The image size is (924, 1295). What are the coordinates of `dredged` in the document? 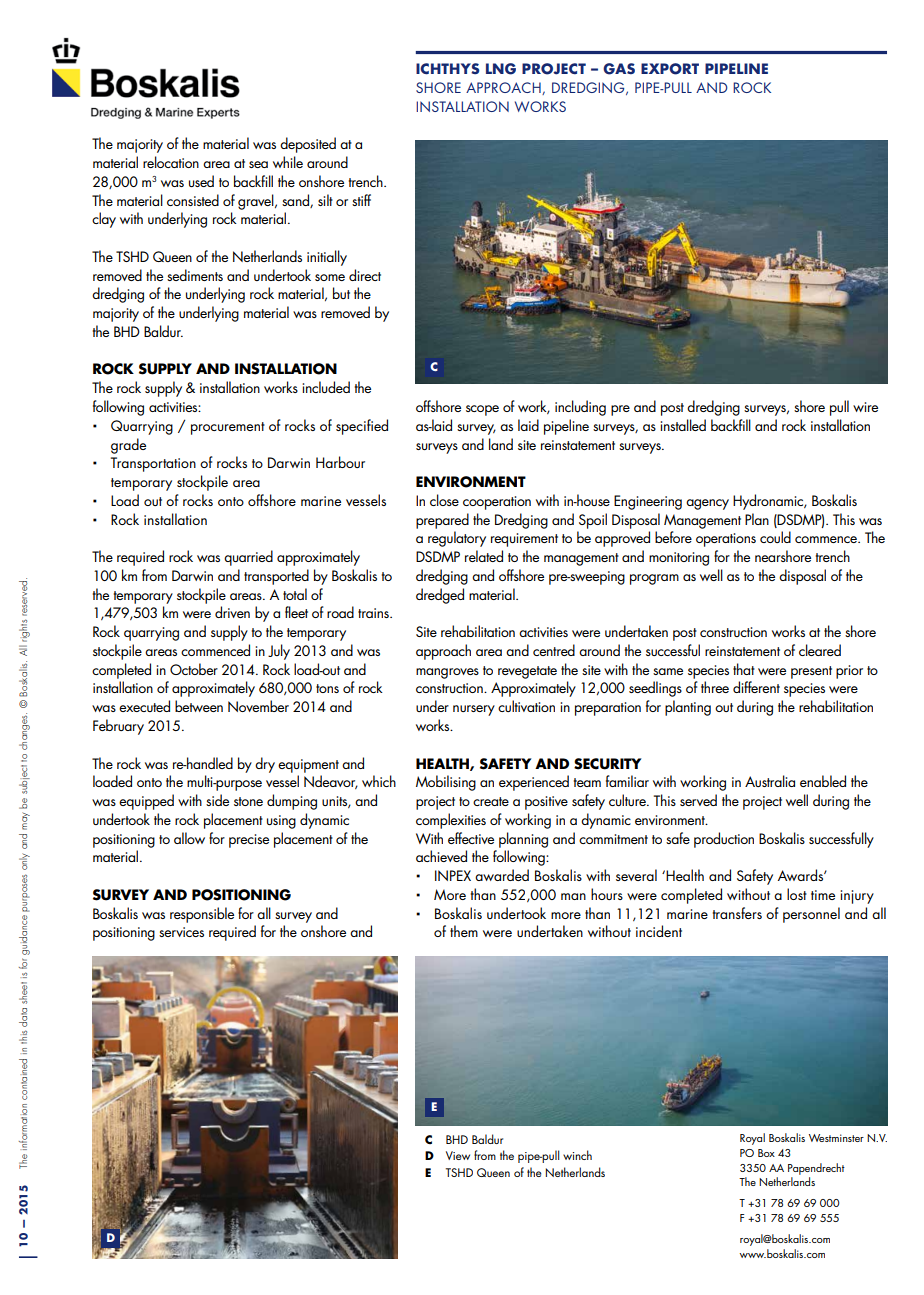 It's located at (440, 596).
